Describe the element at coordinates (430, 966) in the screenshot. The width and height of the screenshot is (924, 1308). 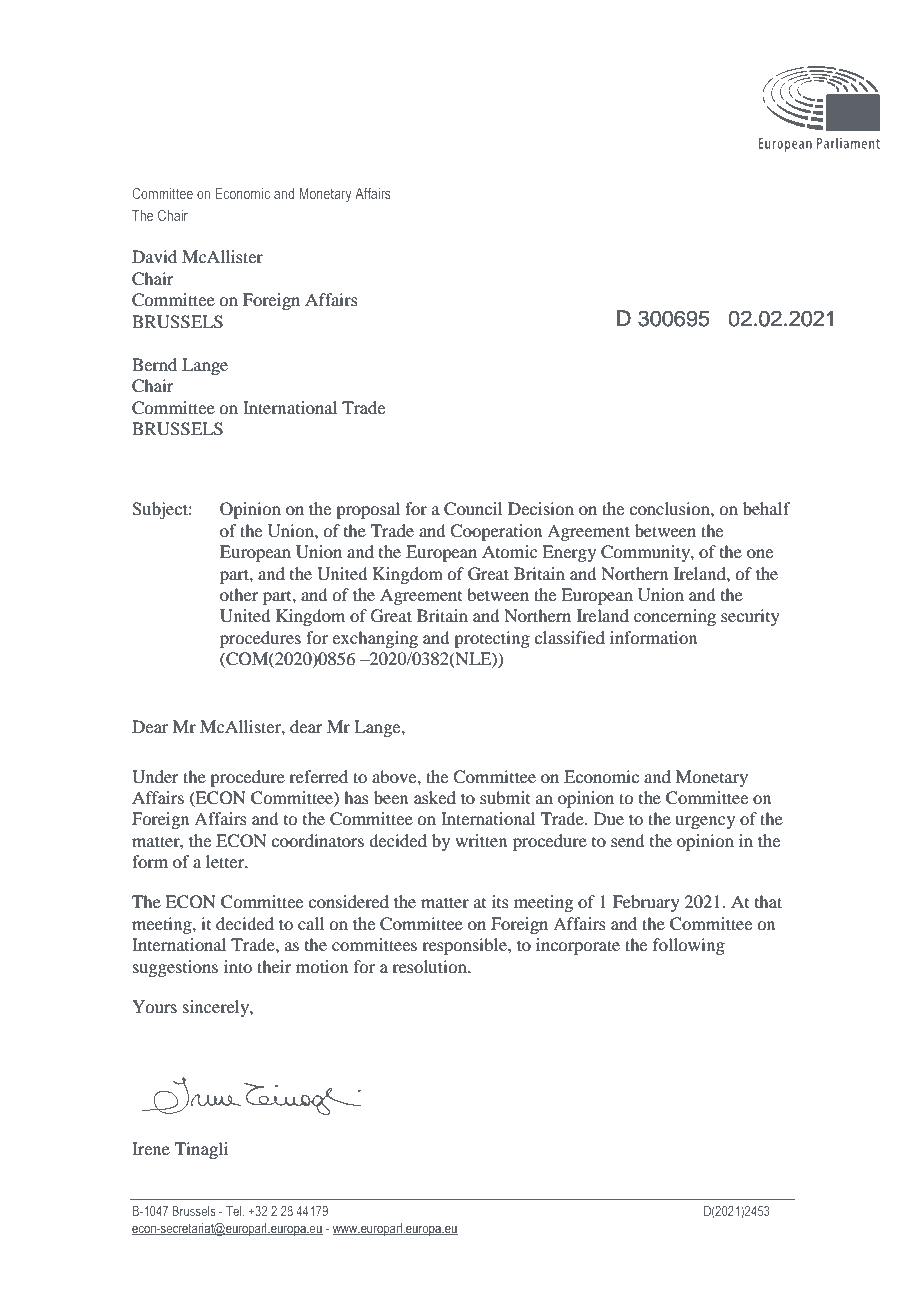
I see `resolution` at that location.
